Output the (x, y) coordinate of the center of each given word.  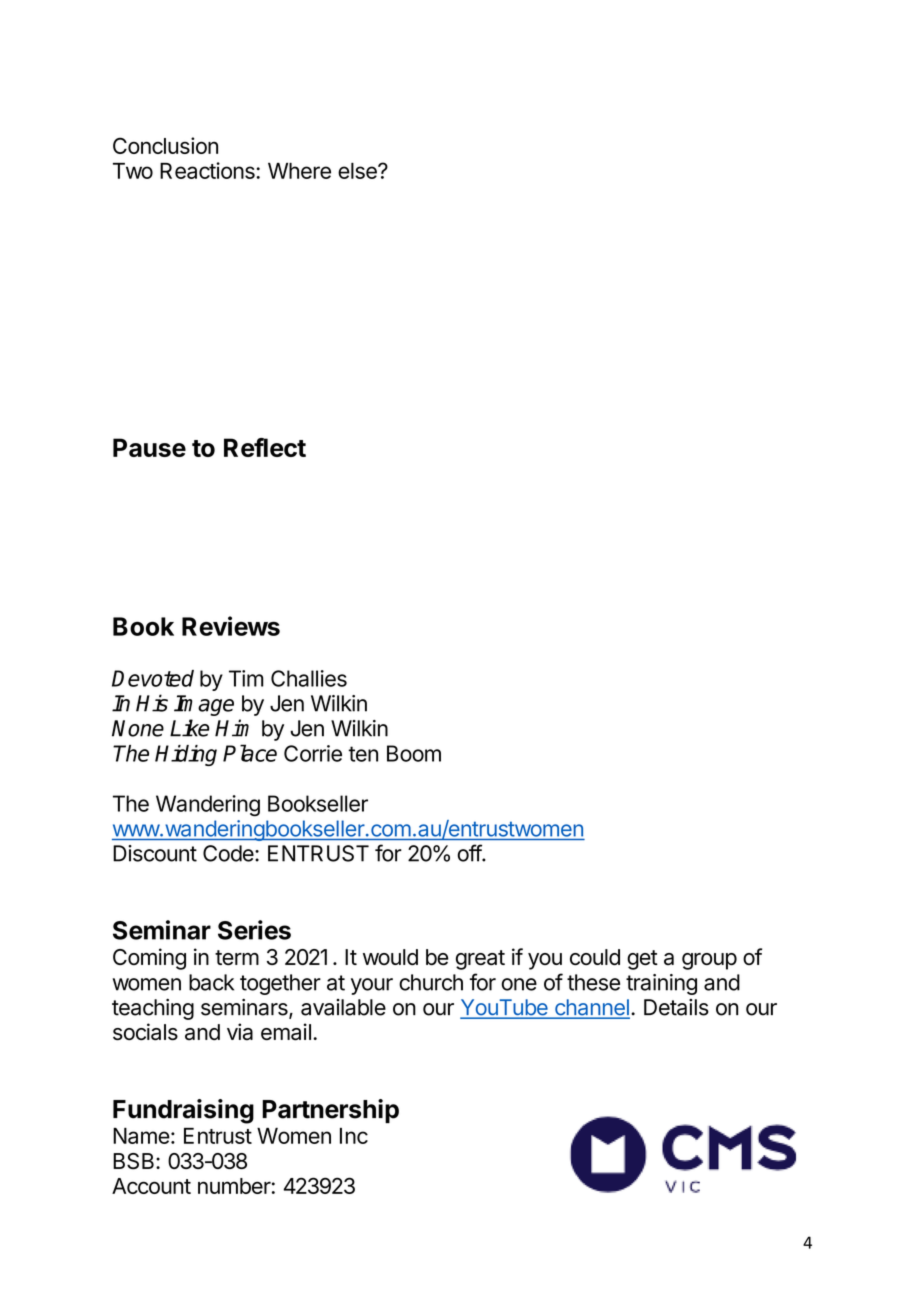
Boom (414, 753)
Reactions (208, 170)
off (470, 853)
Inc (354, 1136)
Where (299, 171)
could (595, 957)
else (358, 171)
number (234, 1186)
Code (229, 853)
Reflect (265, 447)
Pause (149, 447)
